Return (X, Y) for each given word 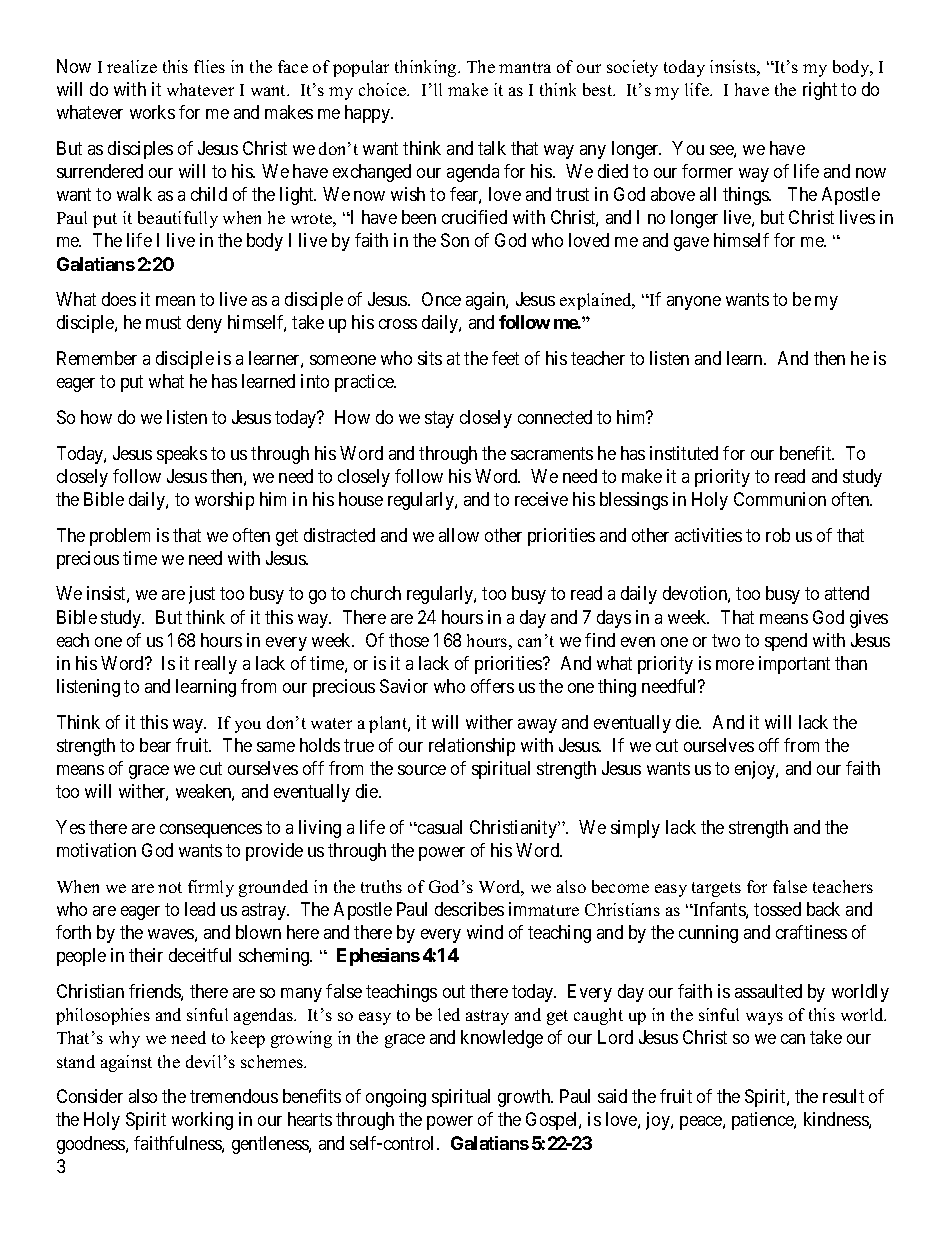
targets (716, 889)
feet (505, 358)
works (152, 112)
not (170, 887)
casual (439, 827)
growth (525, 1098)
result (843, 1096)
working (202, 1121)
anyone (694, 303)
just (202, 595)
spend (786, 642)
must (163, 322)
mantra (525, 67)
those (409, 640)
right (820, 91)
